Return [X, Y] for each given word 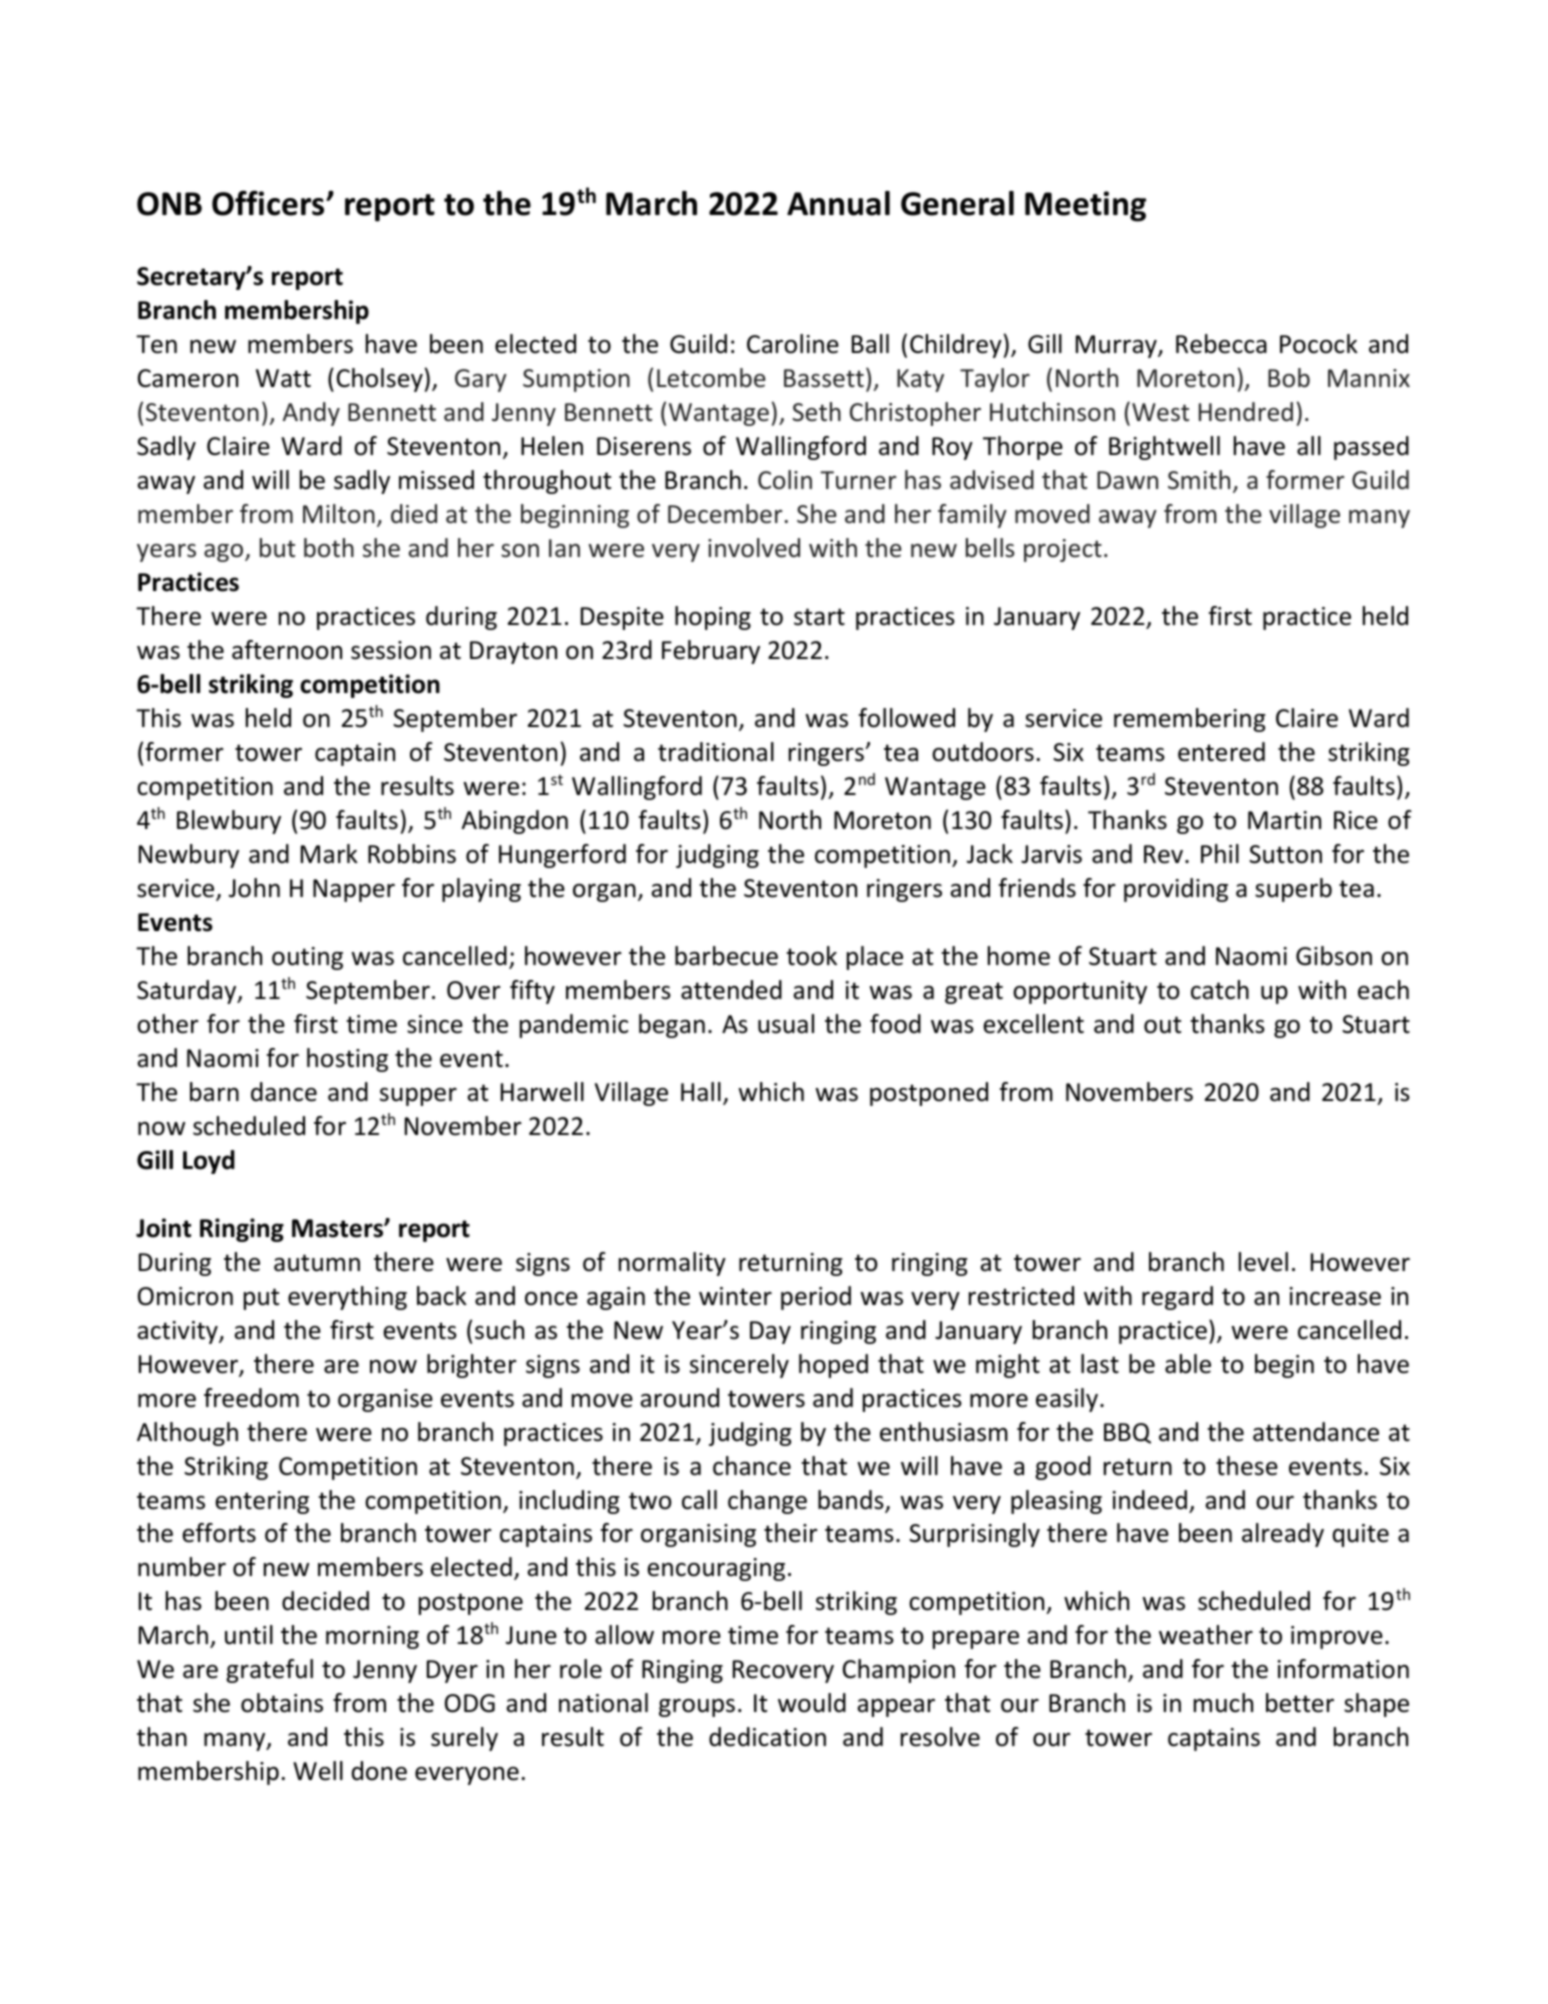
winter [735, 1296]
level [1263, 1262]
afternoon [287, 650]
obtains [282, 1703]
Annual [838, 203]
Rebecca [1221, 344]
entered [1221, 752]
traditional [716, 752]
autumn [317, 1263]
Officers [269, 203]
